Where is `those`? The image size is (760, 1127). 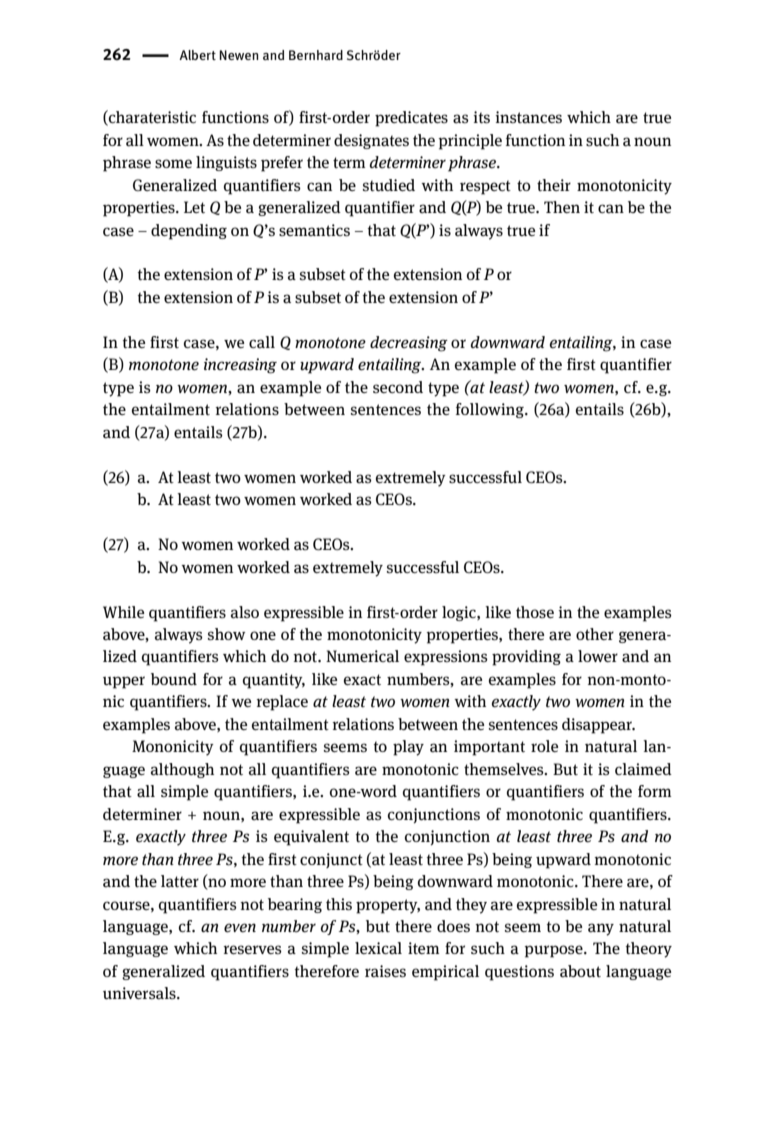 those is located at coordinates (535, 612).
